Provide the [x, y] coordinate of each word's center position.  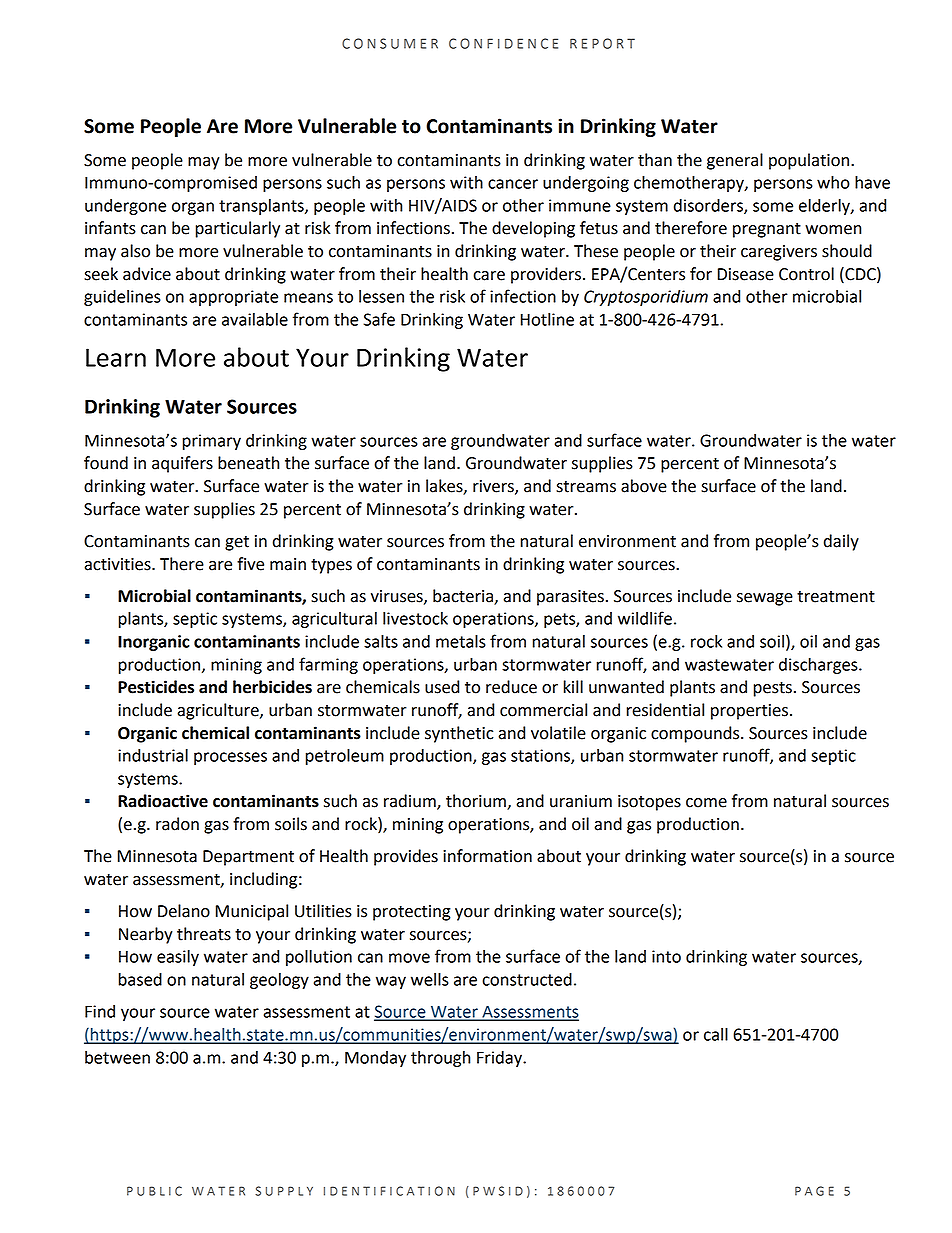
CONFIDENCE [503, 43]
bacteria [464, 597]
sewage [765, 599]
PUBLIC [154, 1191]
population [809, 161]
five [250, 564]
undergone [125, 207]
